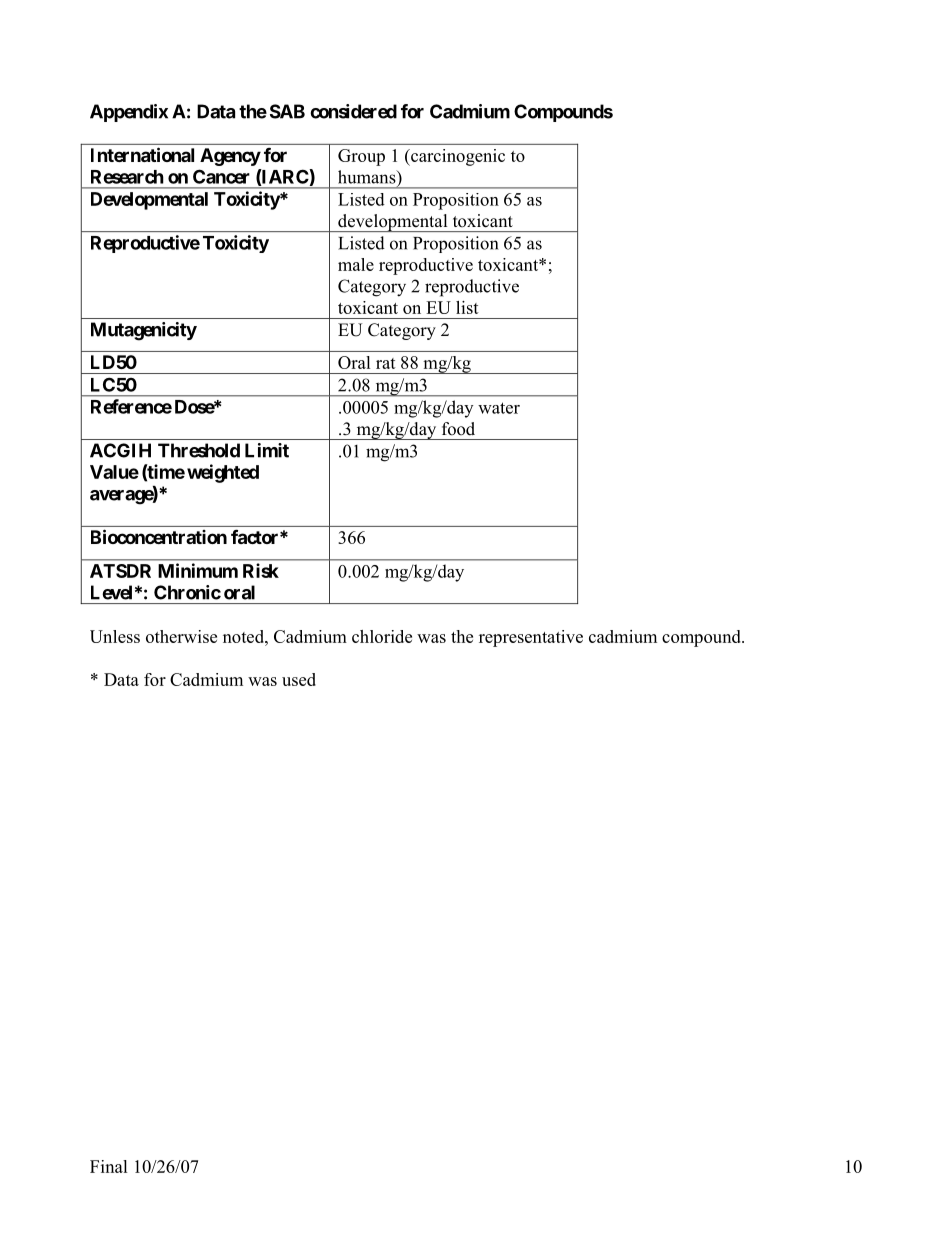 The width and height of the image is (952, 1233). What do you see at coordinates (299, 679) in the image?
I see `used` at bounding box center [299, 679].
